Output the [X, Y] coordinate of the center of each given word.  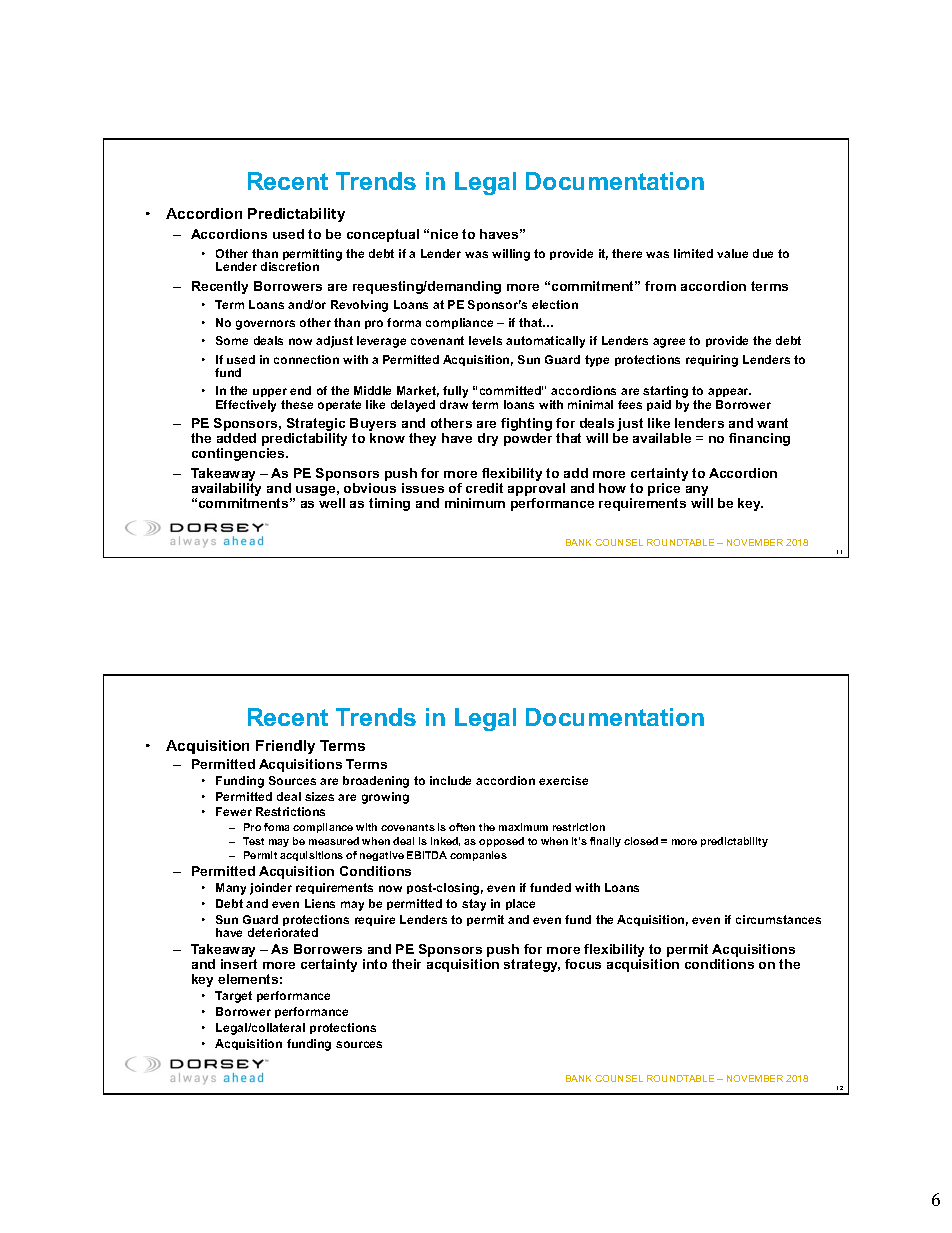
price [664, 491]
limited [693, 253]
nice [444, 234]
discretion [290, 266]
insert [239, 964]
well [332, 503]
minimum [475, 503]
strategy [532, 965]
